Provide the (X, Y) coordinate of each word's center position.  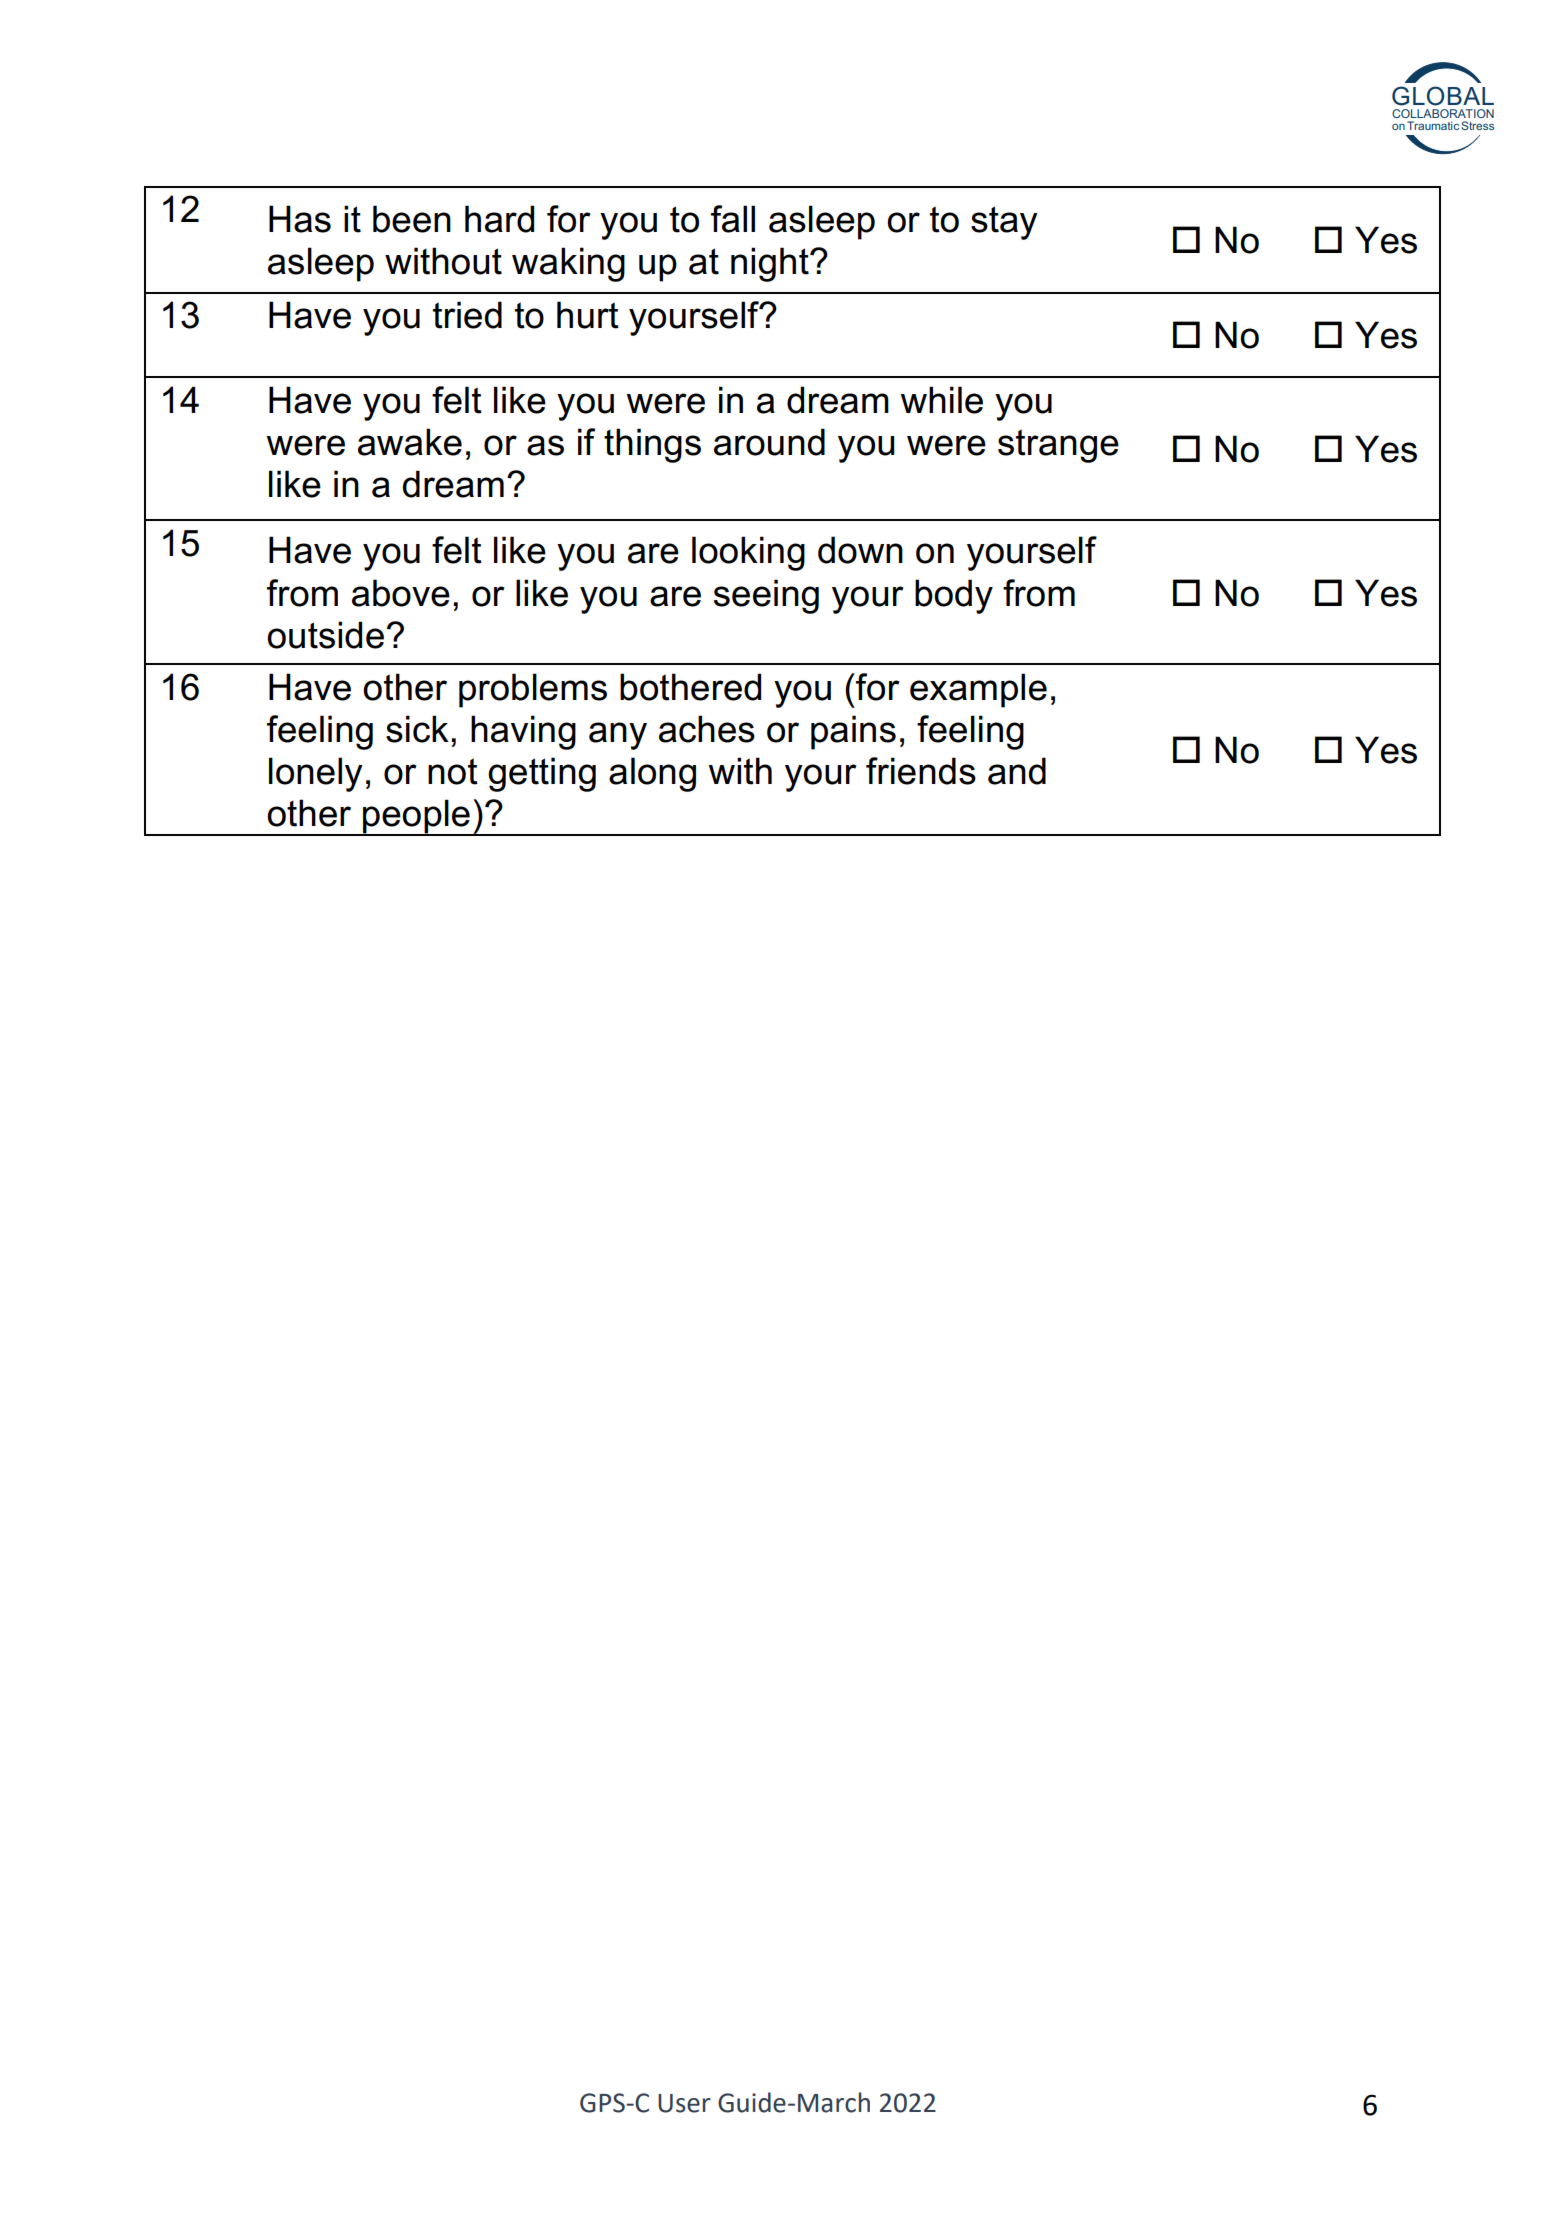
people (416, 817)
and (1017, 771)
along (652, 774)
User (684, 2103)
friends (921, 771)
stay (1004, 223)
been (412, 219)
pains (853, 732)
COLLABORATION (1443, 113)
